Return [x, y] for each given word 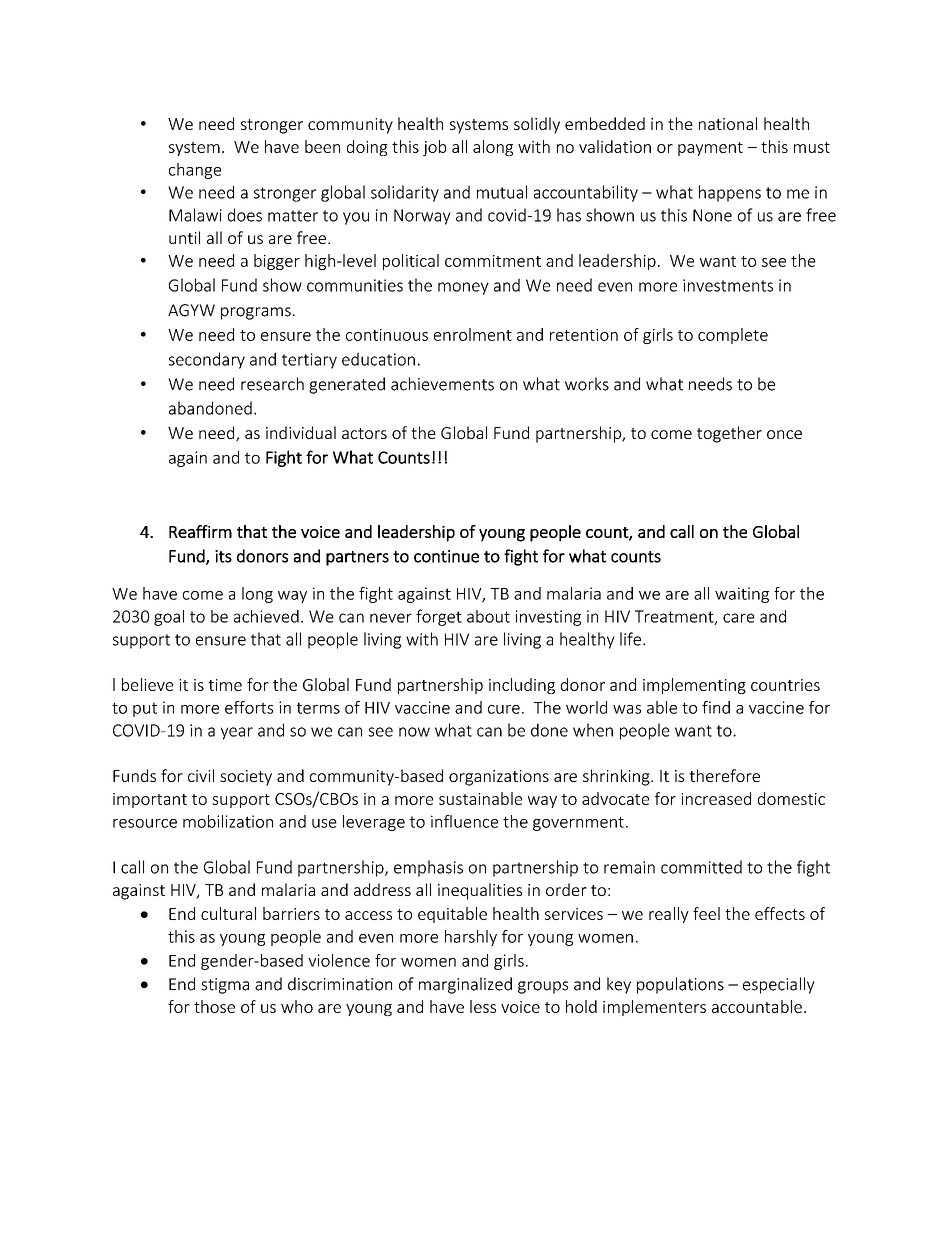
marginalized [465, 985]
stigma [225, 986]
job [434, 148]
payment [710, 149]
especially [779, 985]
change [195, 171]
